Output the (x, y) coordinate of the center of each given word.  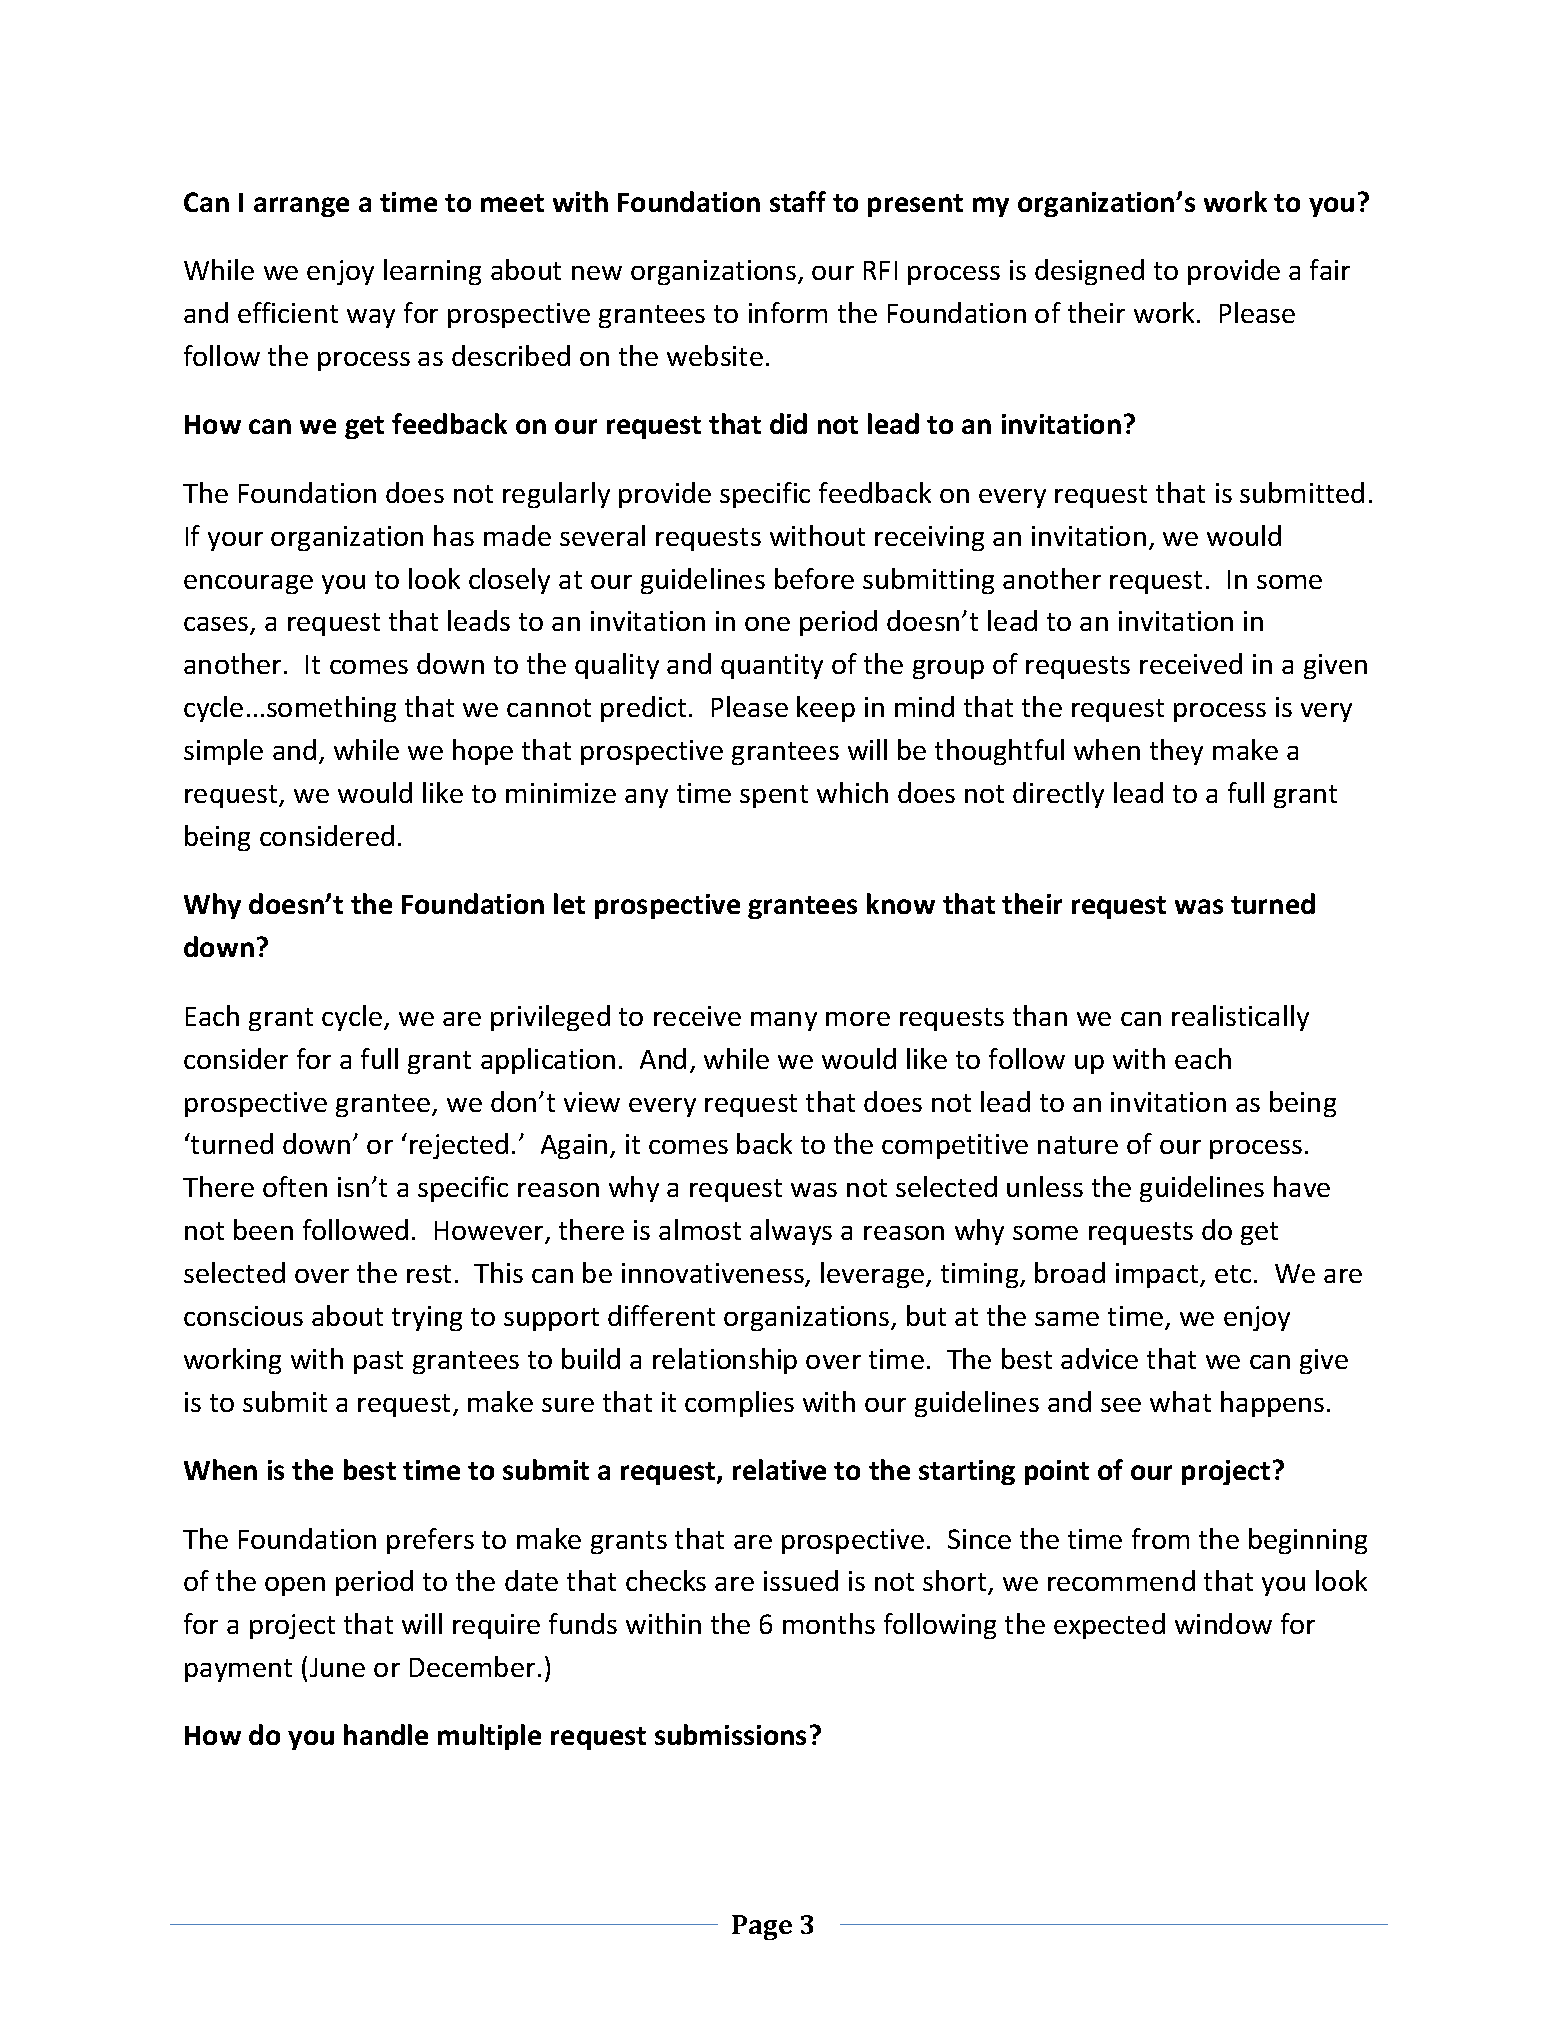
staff (798, 201)
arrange (301, 207)
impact (1158, 1275)
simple (223, 752)
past (378, 1362)
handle (386, 1734)
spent (774, 796)
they (1176, 752)
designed (1089, 272)
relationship (725, 1361)
